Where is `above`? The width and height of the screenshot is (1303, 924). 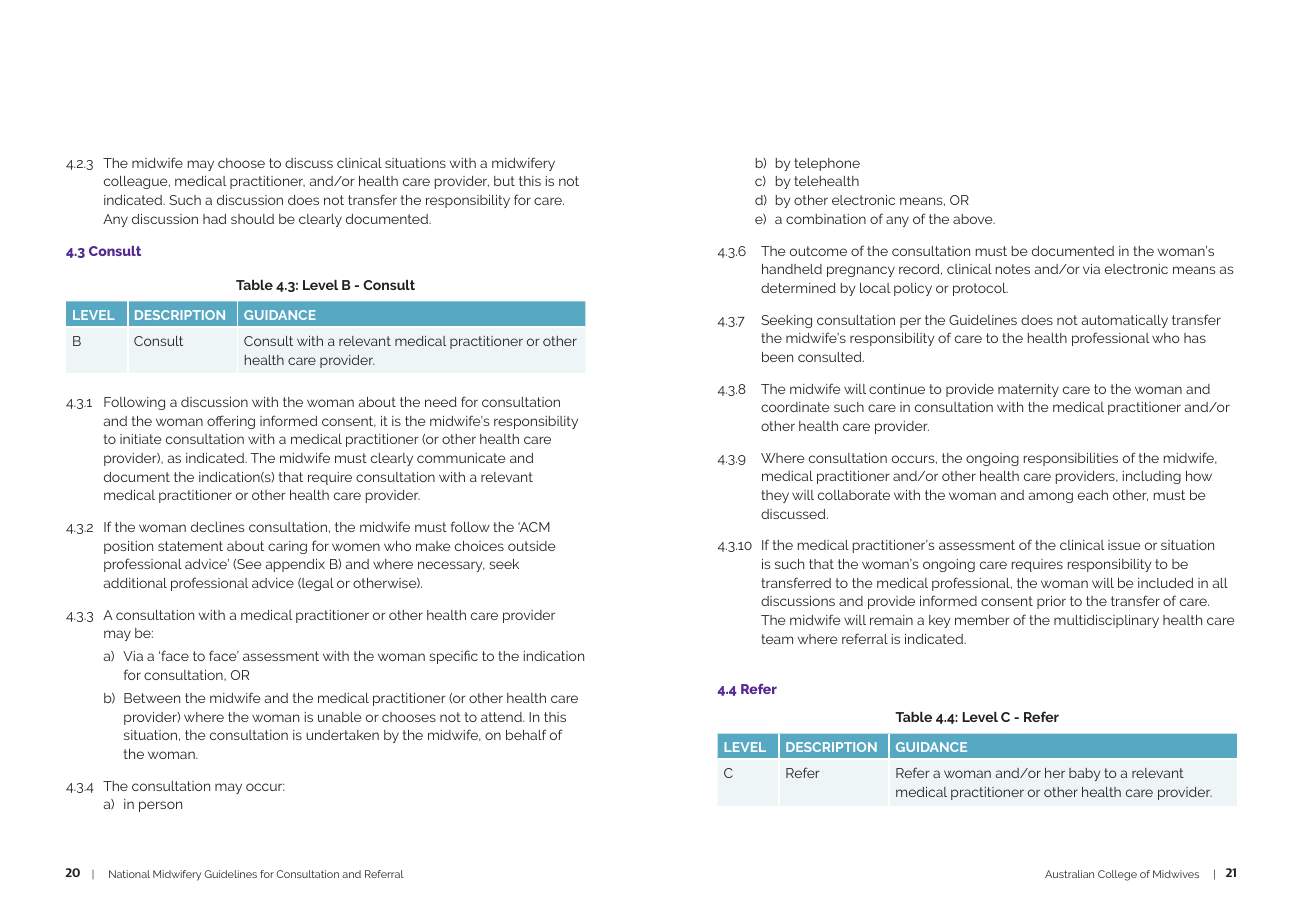 above is located at coordinates (974, 219).
